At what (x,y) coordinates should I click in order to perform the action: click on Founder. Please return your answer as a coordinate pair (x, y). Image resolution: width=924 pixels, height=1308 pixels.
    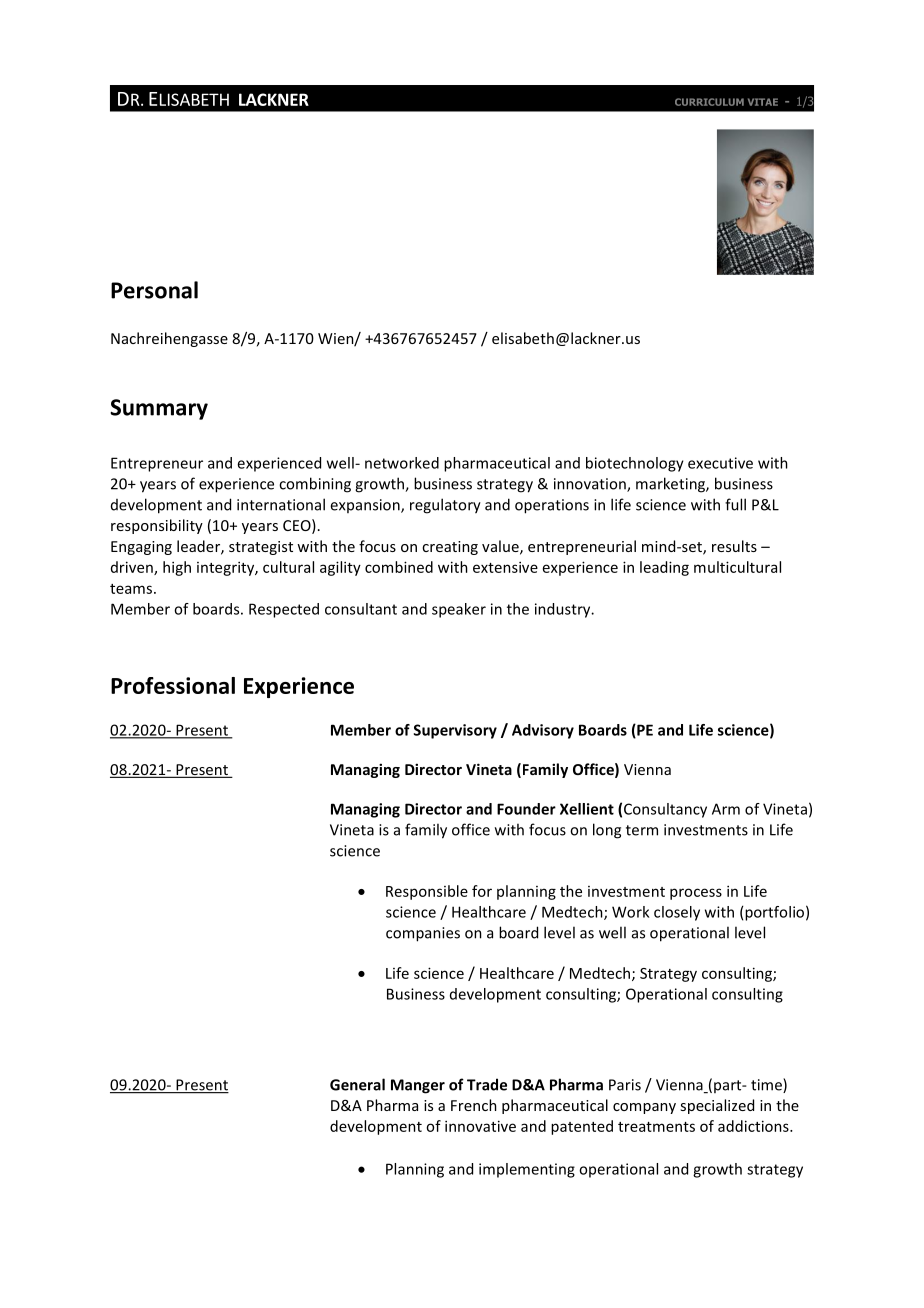
    Looking at the image, I should click on (526, 809).
